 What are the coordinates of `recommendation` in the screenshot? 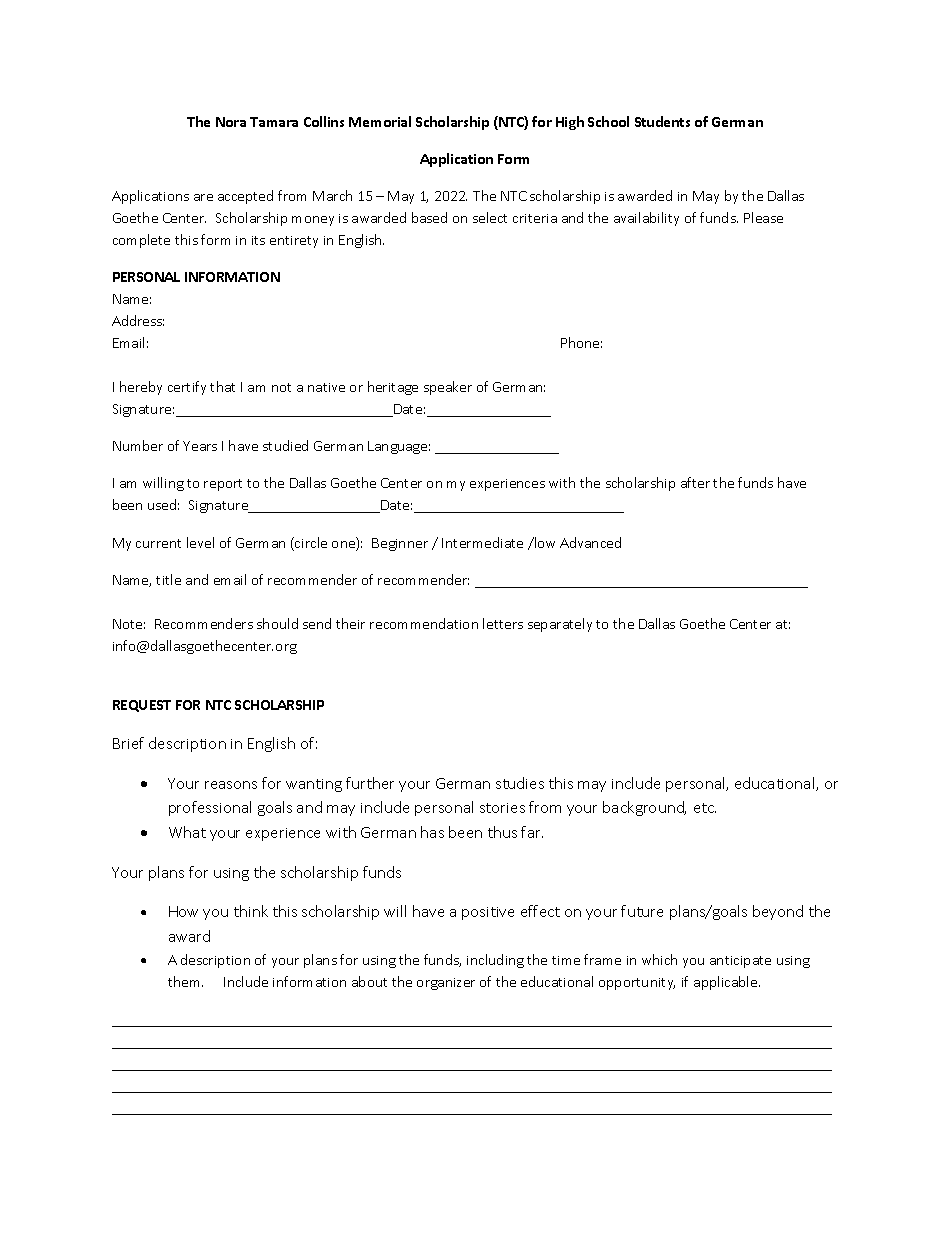 It's located at (424, 623).
